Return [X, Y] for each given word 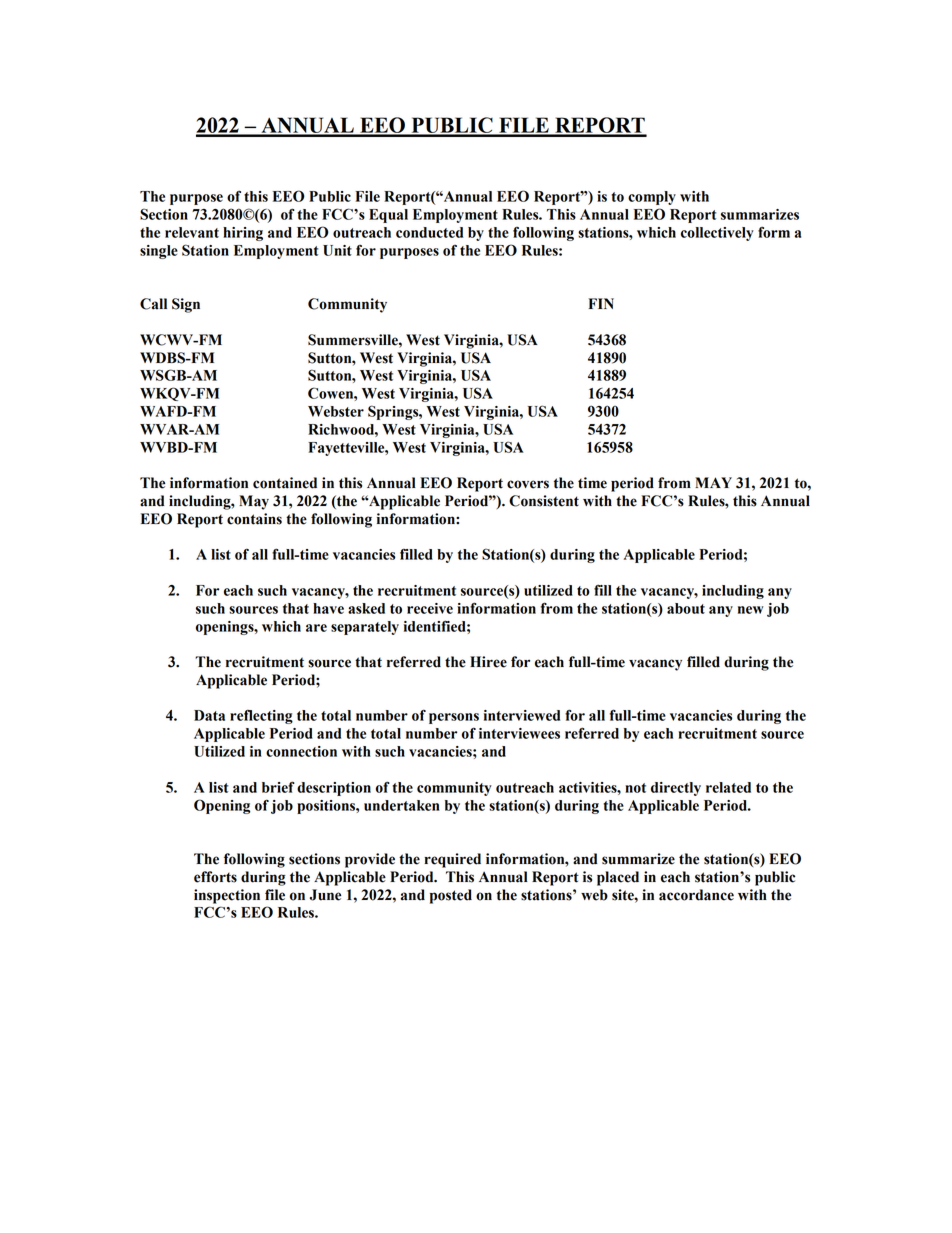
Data [209, 715]
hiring [243, 234]
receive [430, 608]
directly [676, 789]
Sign [186, 305]
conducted [429, 232]
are [316, 628]
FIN [601, 303]
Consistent [544, 501]
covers [528, 484]
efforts [215, 877]
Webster [336, 411]
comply [652, 198]
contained [285, 483]
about [686, 608]
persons [454, 718]
